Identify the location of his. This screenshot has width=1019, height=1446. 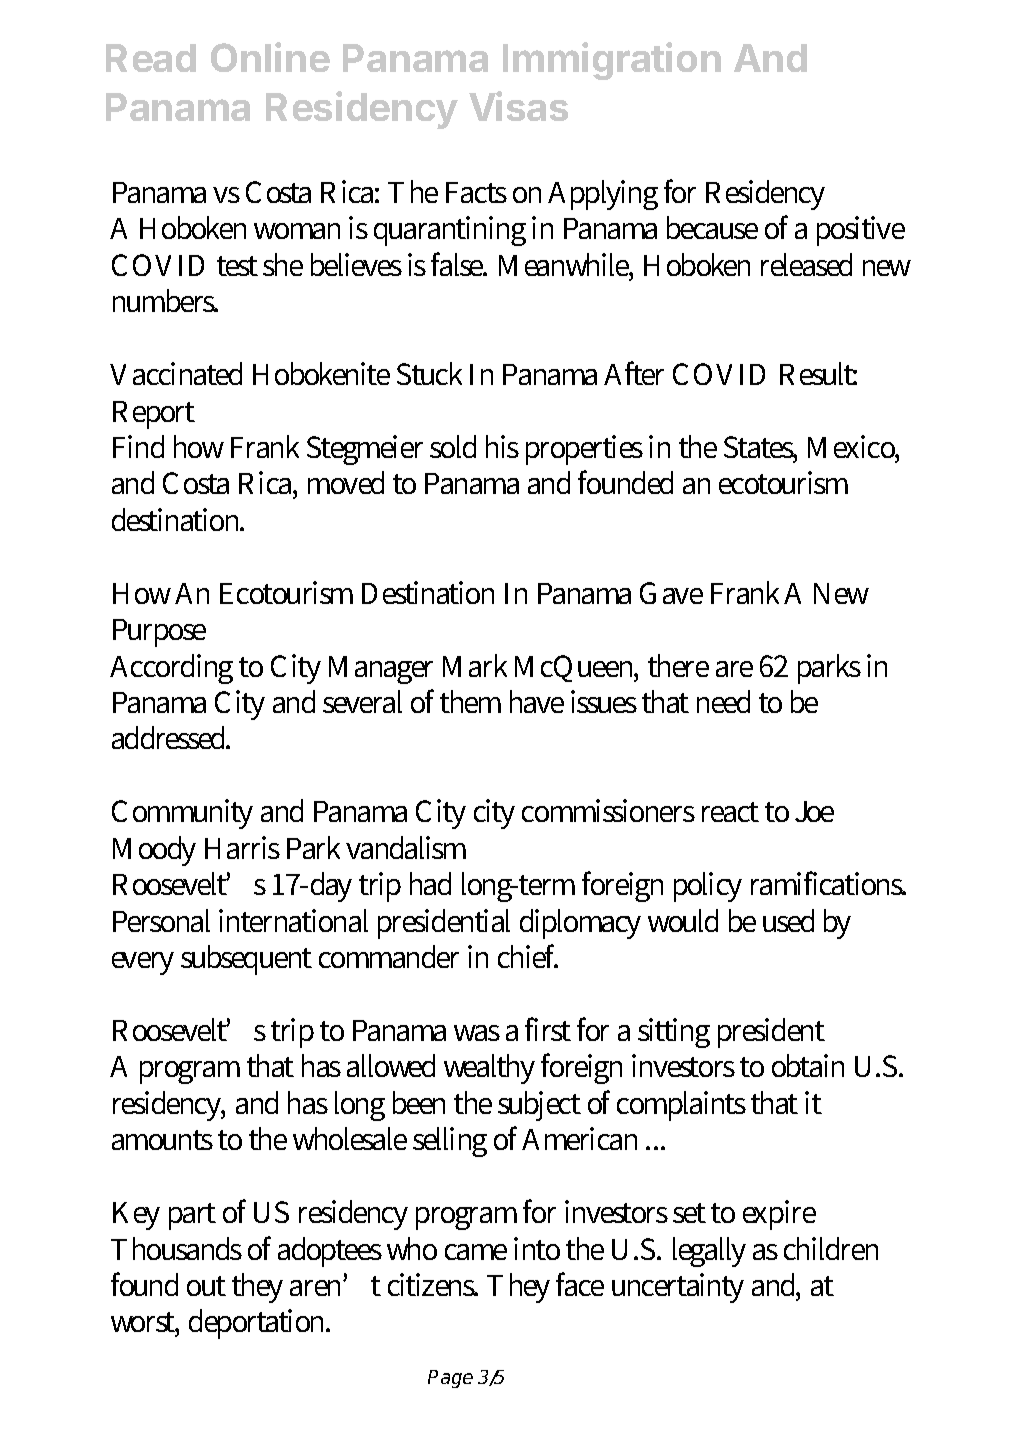
(502, 446).
